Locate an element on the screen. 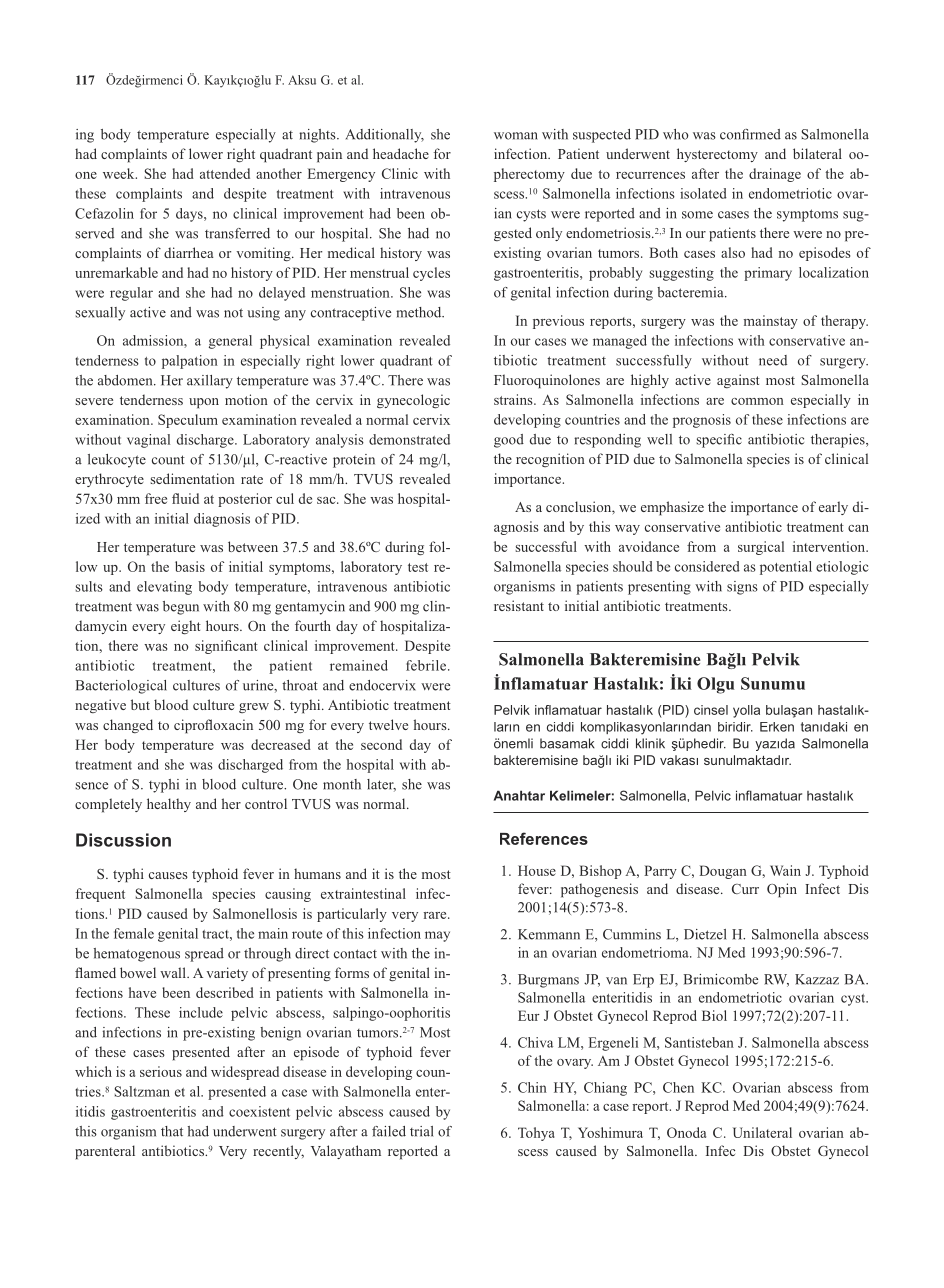  woman is located at coordinates (516, 136).
